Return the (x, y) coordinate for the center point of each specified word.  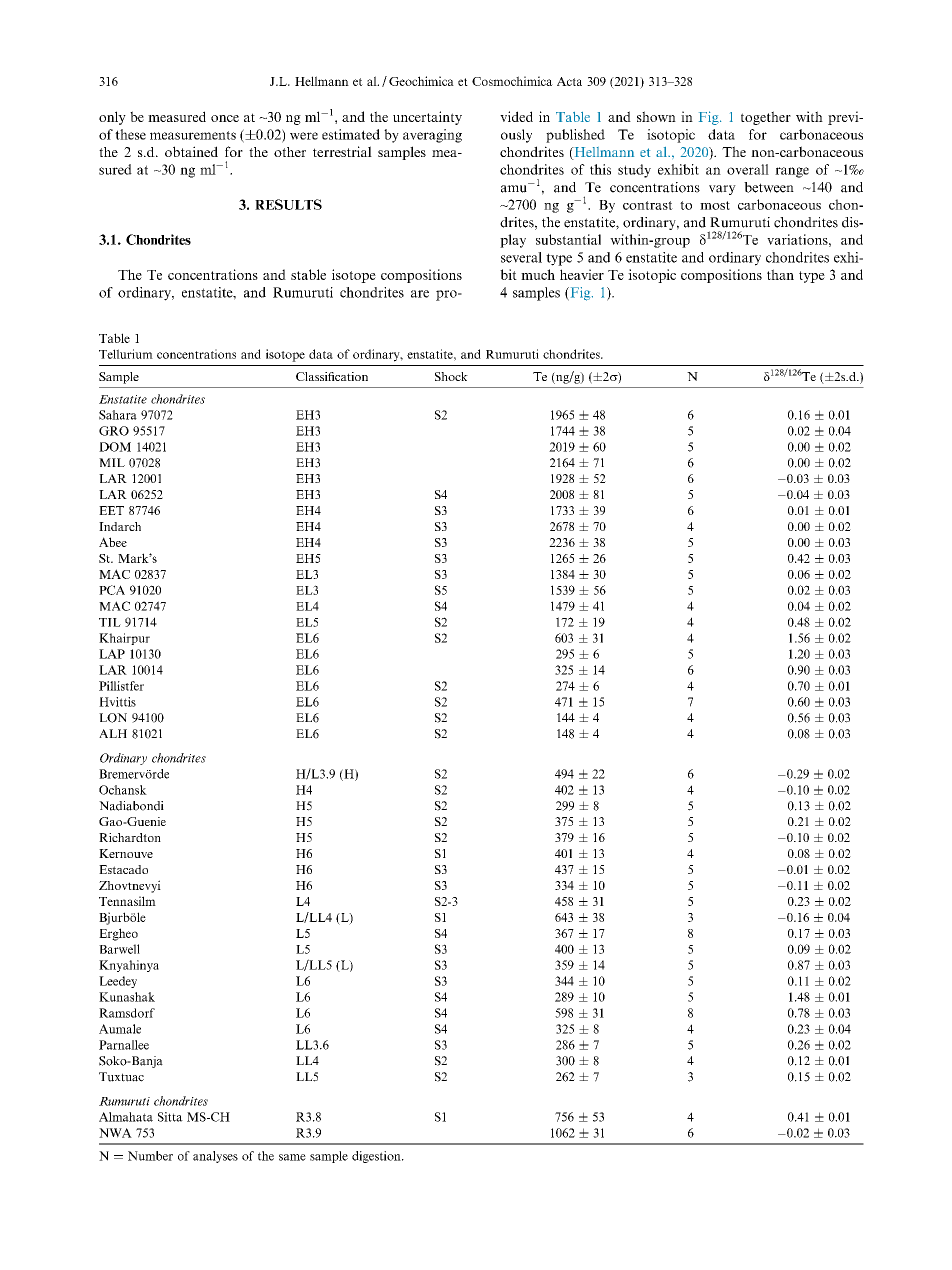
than (780, 274)
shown (656, 116)
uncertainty (427, 118)
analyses (215, 1157)
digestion (377, 1157)
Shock (451, 376)
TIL (110, 622)
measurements (193, 135)
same (292, 1157)
